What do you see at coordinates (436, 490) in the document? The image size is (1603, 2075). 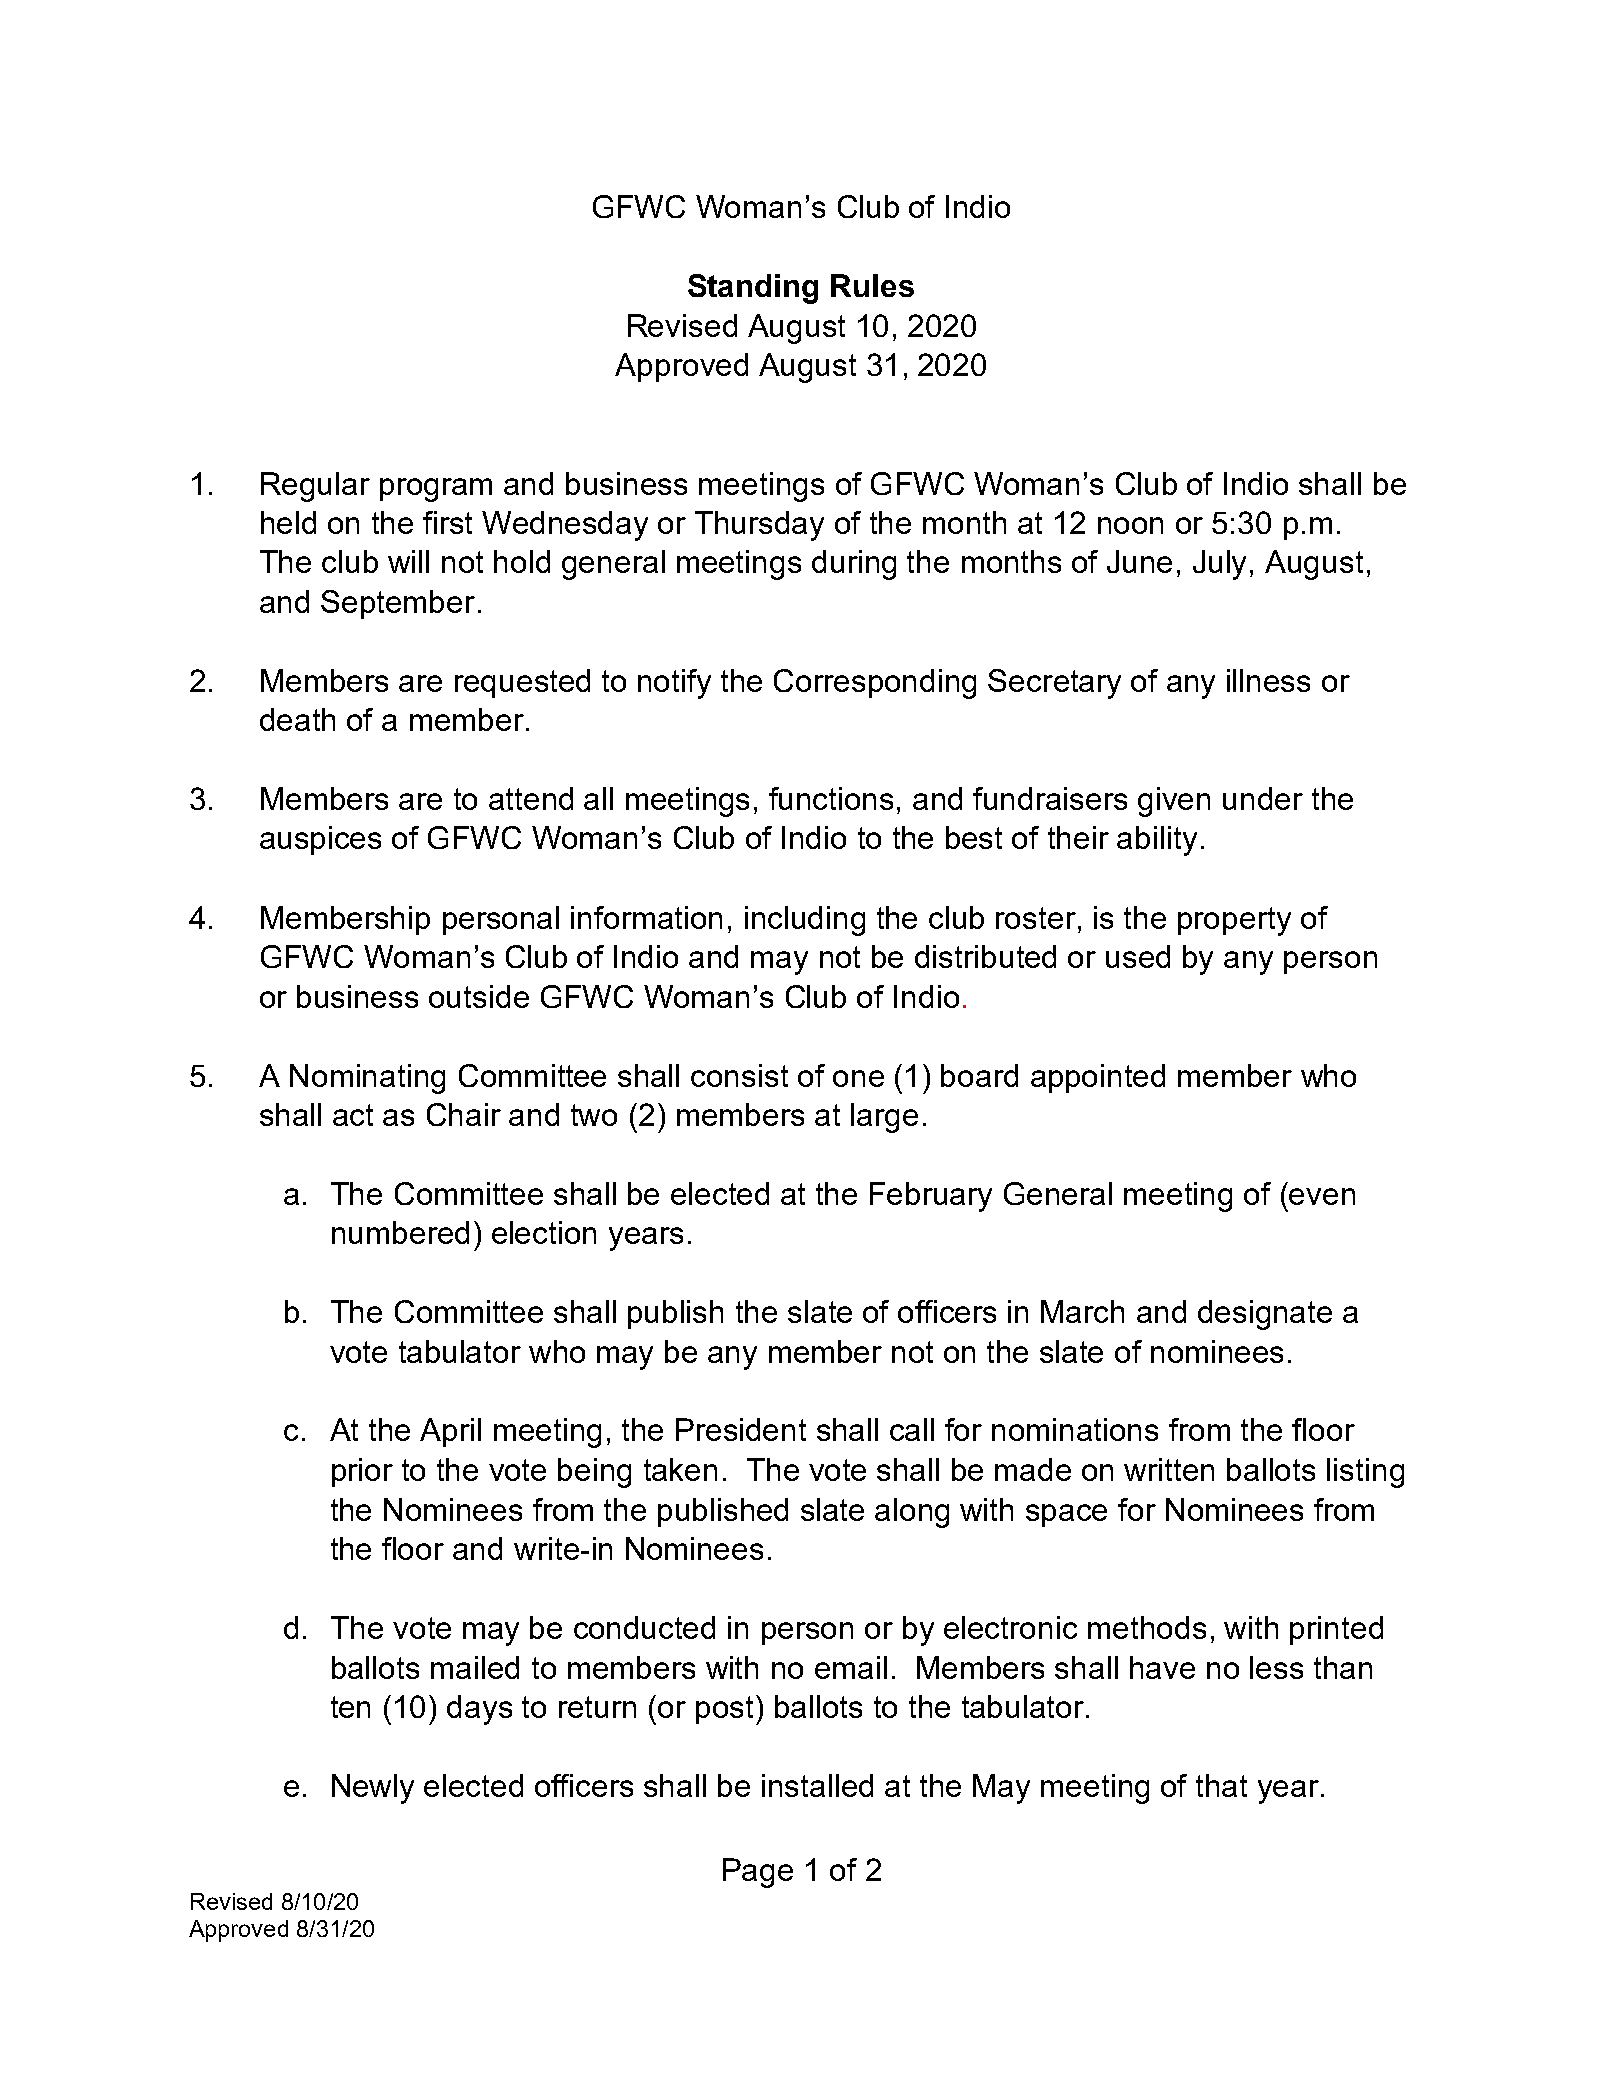 I see `program` at bounding box center [436, 490].
